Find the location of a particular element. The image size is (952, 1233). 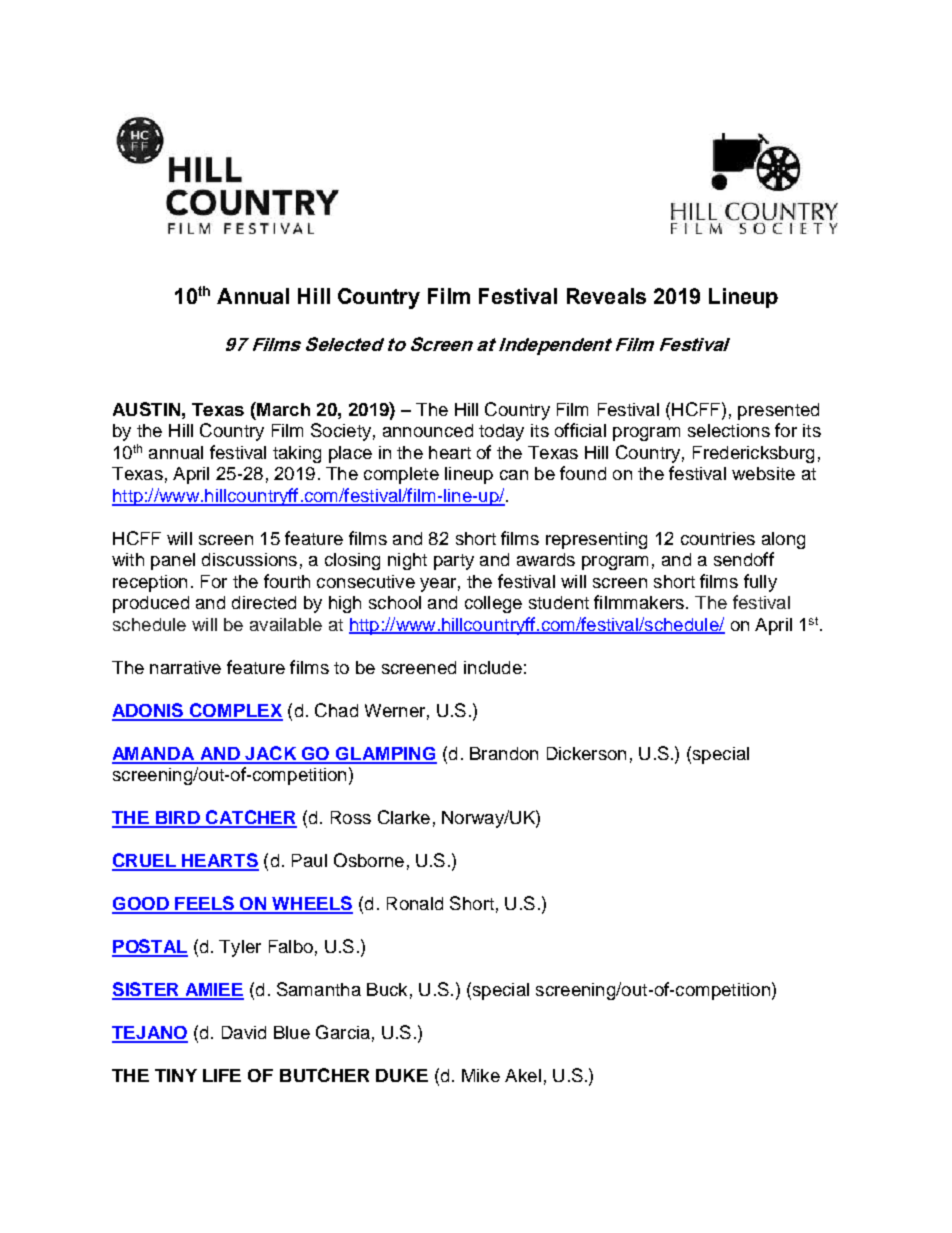

include is located at coordinates (493, 667).
